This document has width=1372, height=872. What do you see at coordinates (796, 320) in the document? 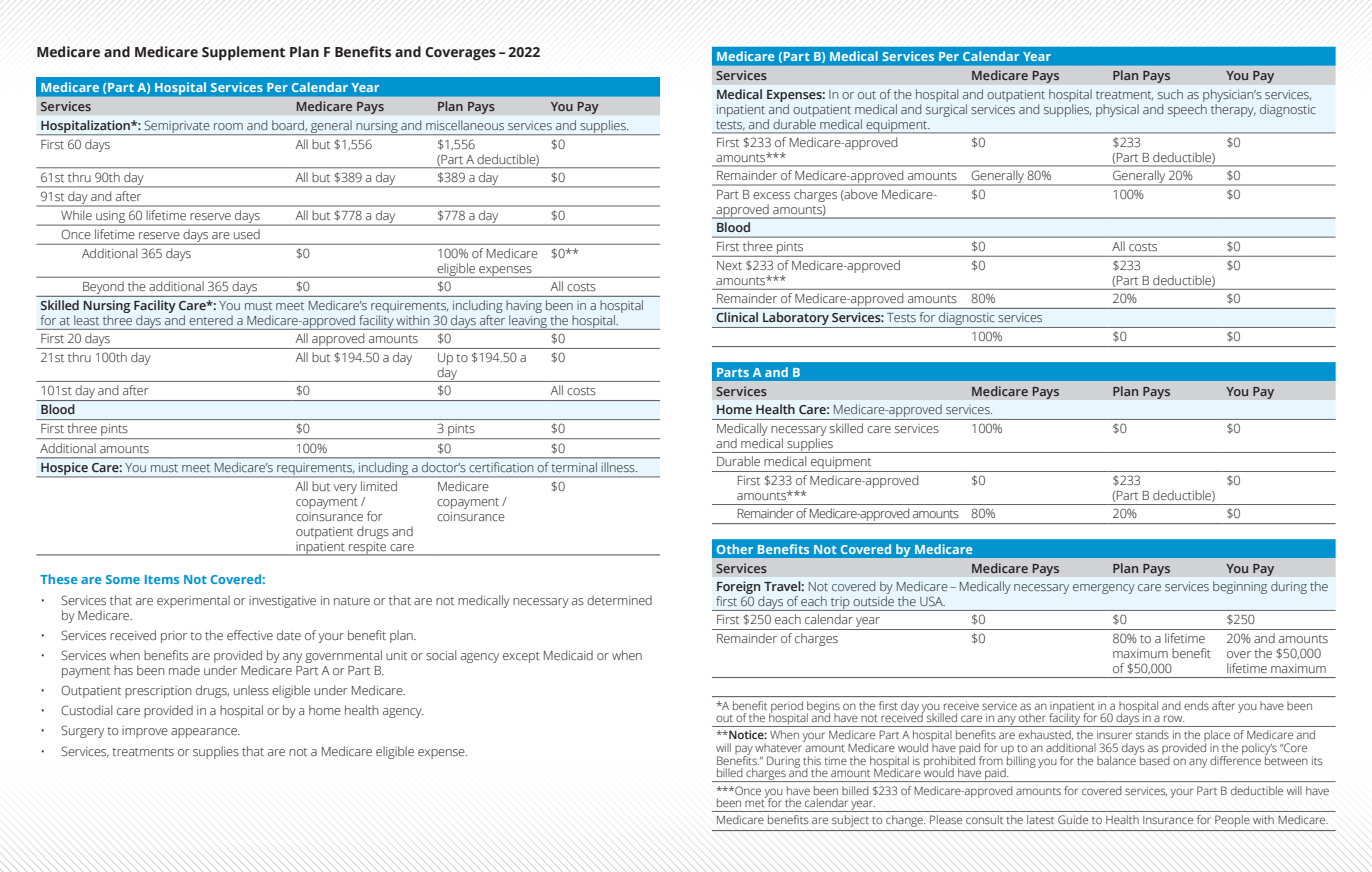
I see `Laboratory` at bounding box center [796, 320].
